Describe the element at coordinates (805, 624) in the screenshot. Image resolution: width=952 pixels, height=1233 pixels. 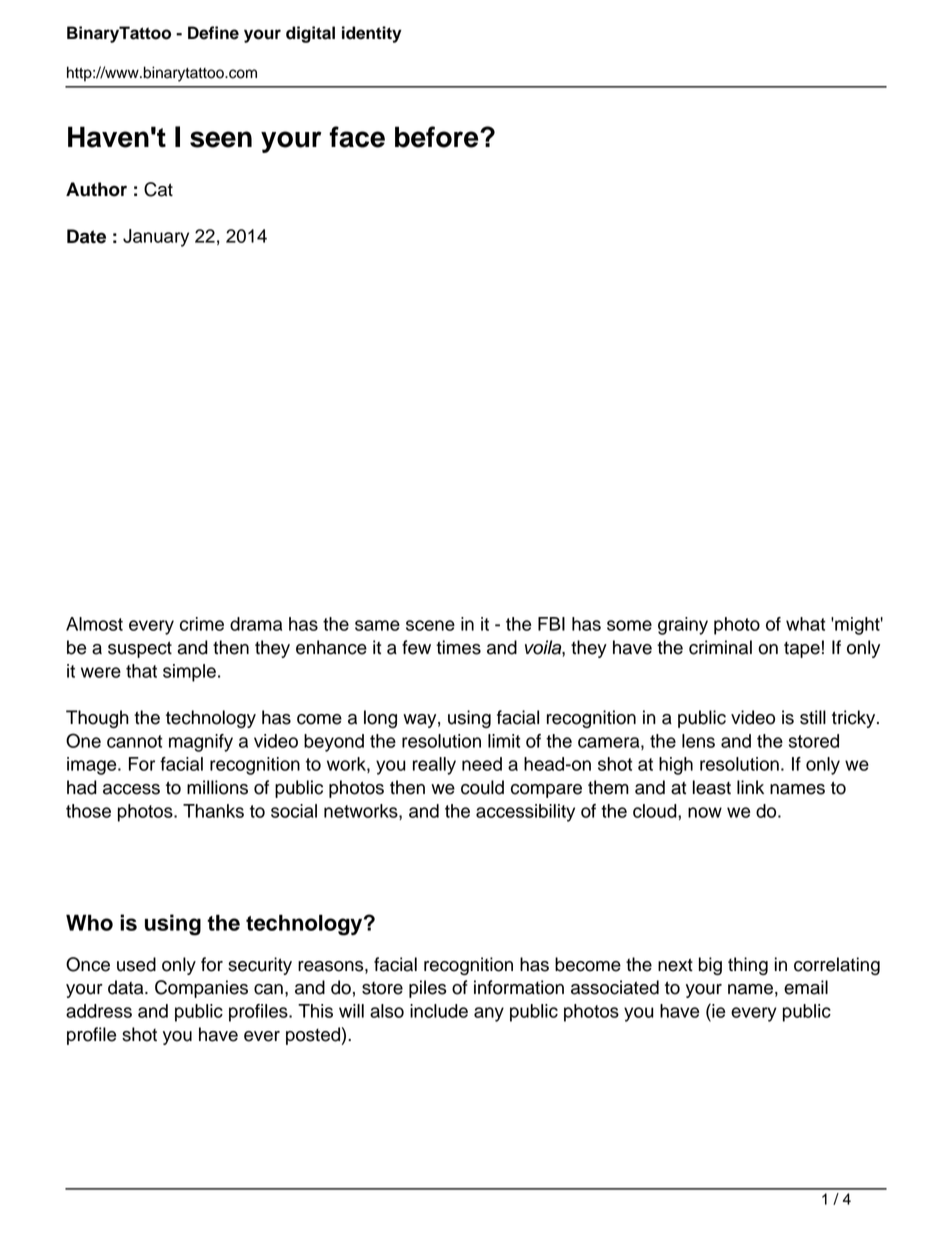
I see `what` at that location.
